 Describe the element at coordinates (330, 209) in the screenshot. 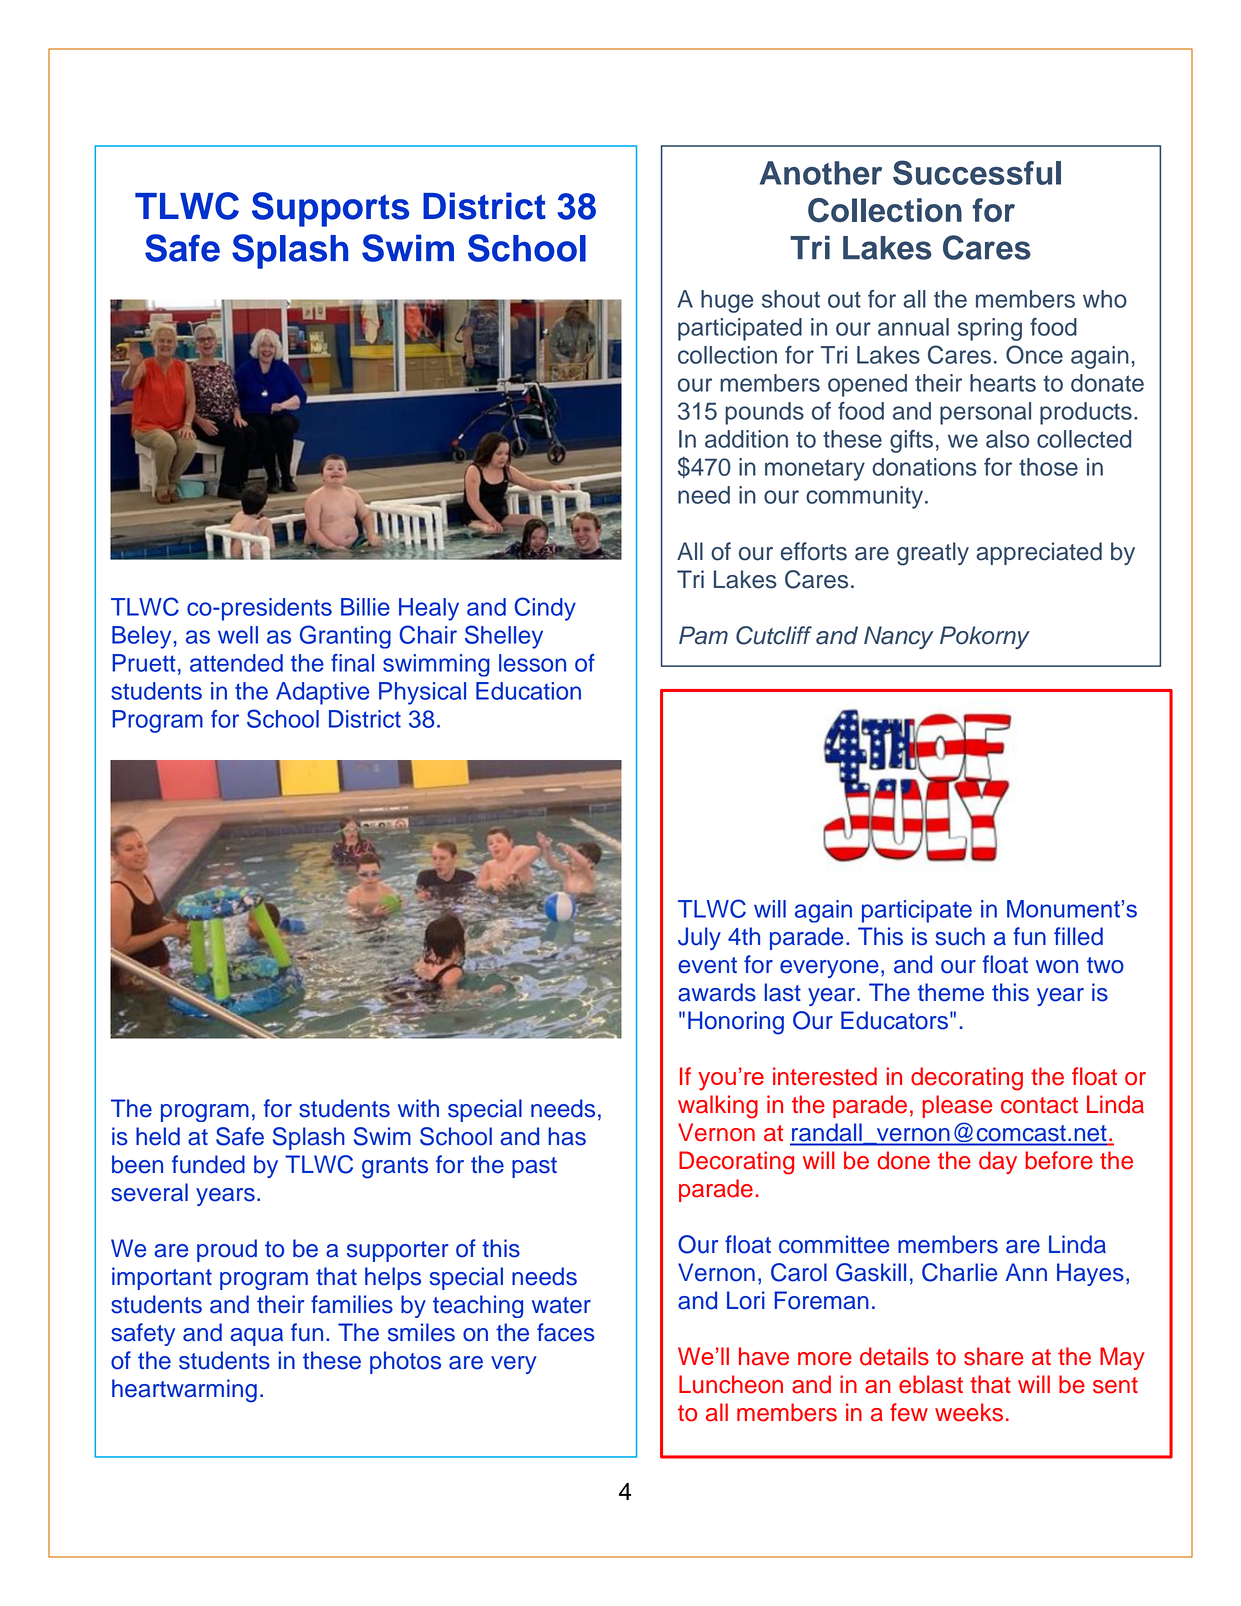

I see `Supports` at that location.
